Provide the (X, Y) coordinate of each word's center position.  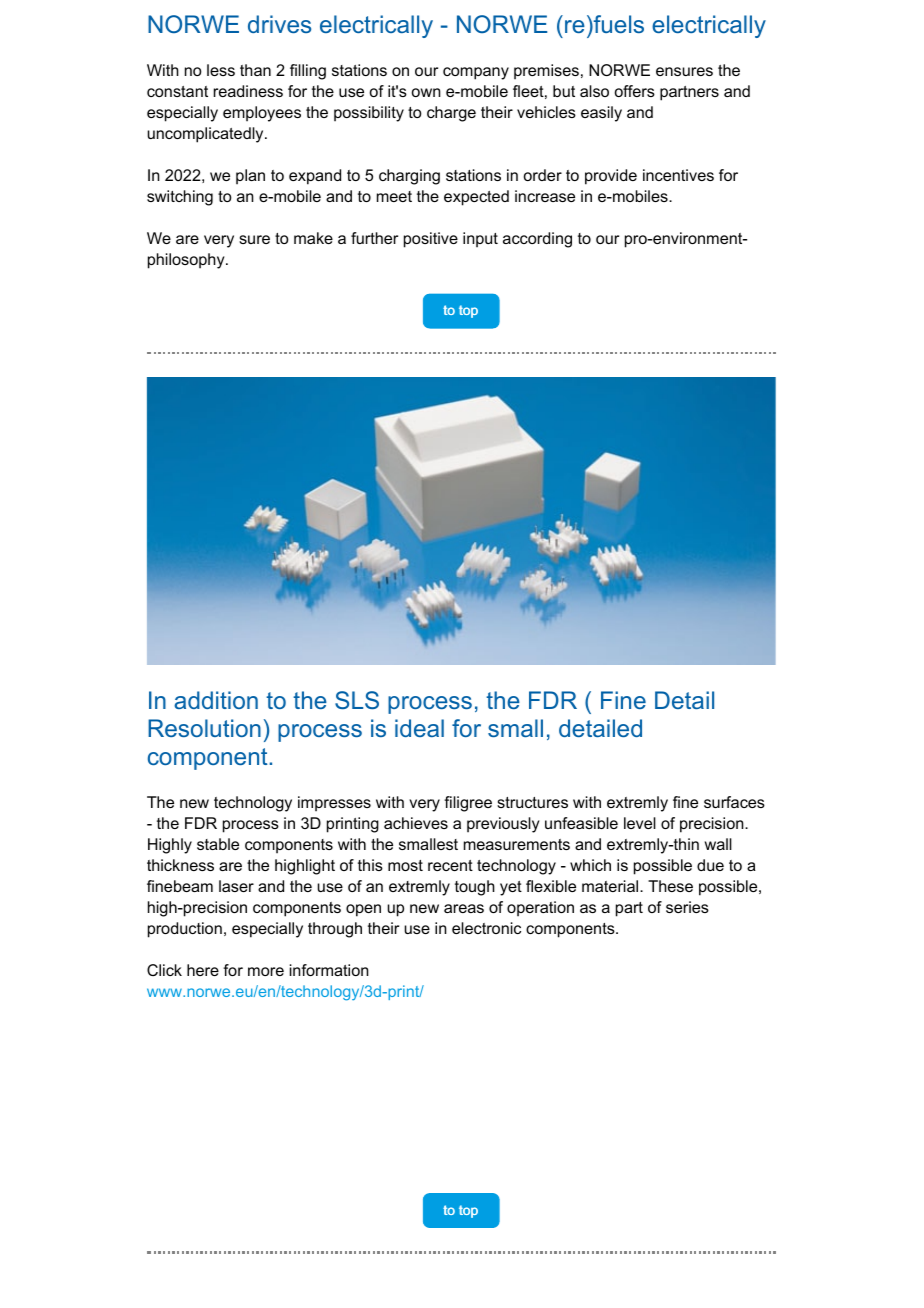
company (476, 73)
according (537, 240)
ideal (419, 728)
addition (216, 700)
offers (635, 91)
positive (431, 240)
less (221, 70)
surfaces (734, 802)
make (313, 238)
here (203, 970)
